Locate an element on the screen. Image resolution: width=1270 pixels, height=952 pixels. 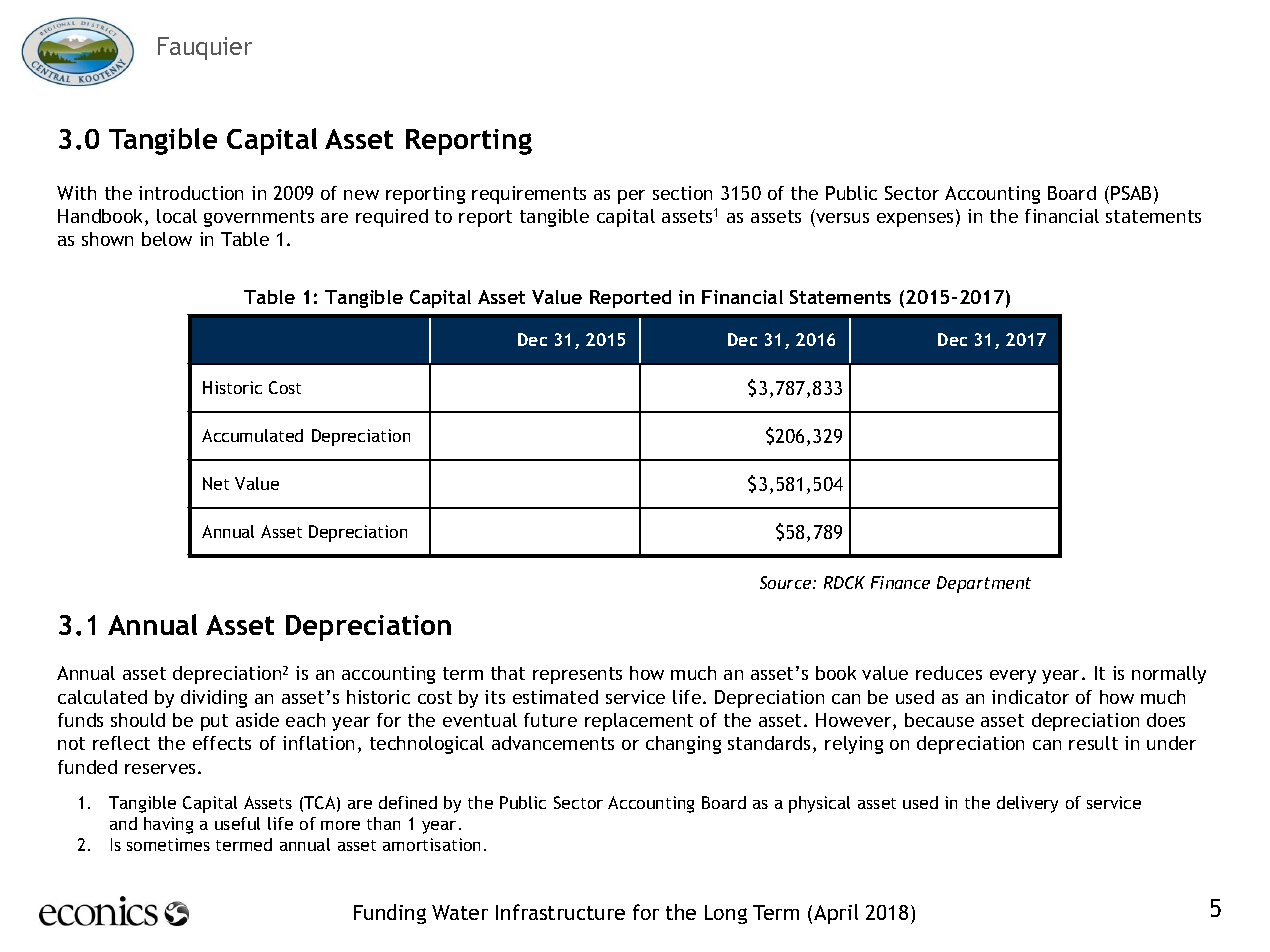
sometimes is located at coordinates (168, 844).
